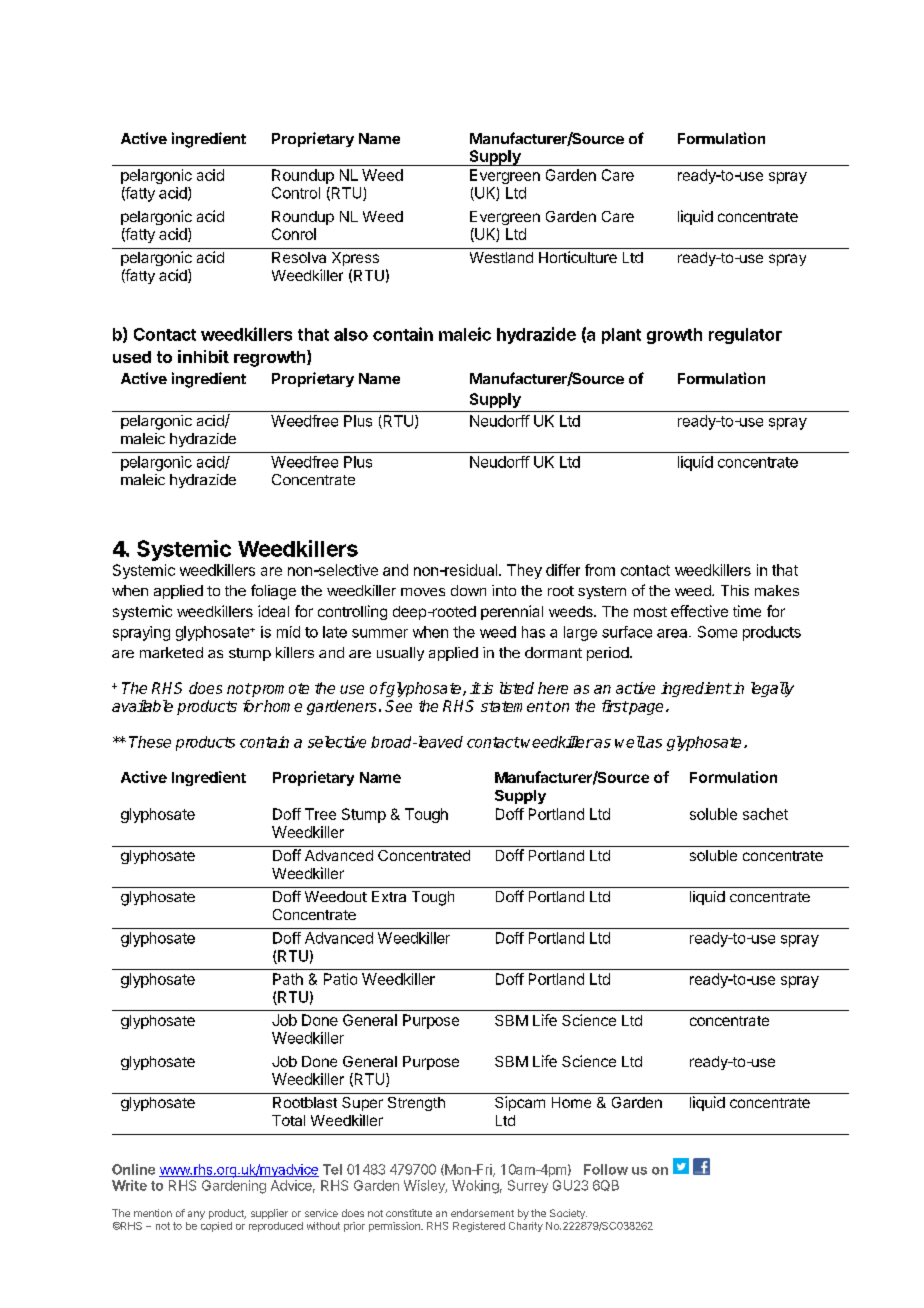 The height and width of the screenshot is (1308, 924). I want to click on sachet, so click(765, 814).
